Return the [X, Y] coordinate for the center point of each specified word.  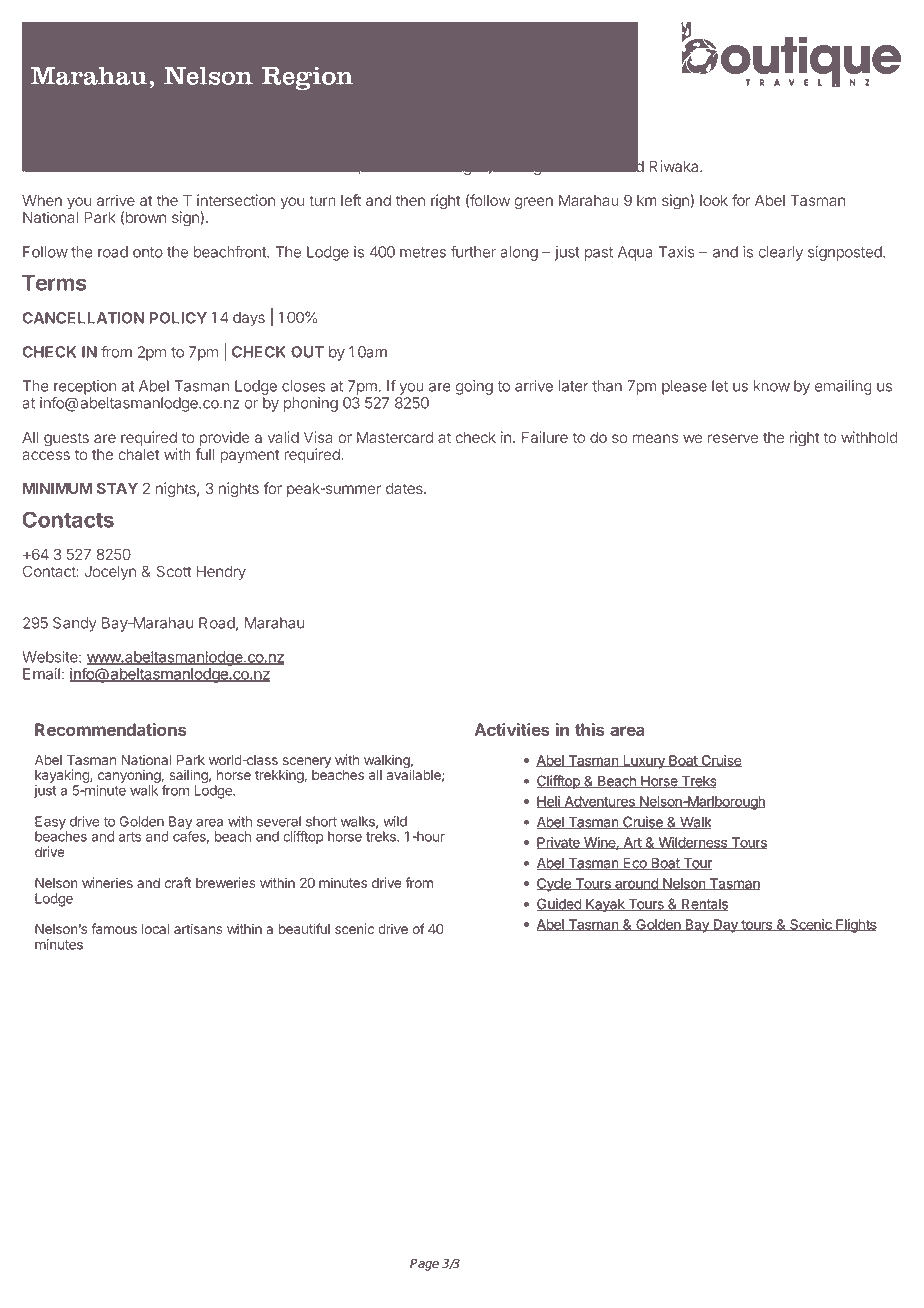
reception [85, 388]
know [772, 386]
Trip [141, 111]
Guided [560, 904]
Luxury [644, 762]
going [474, 387]
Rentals [704, 905]
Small [401, 108]
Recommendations [111, 729]
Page [424, 1265]
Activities [512, 729]
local [155, 929]
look [714, 200]
